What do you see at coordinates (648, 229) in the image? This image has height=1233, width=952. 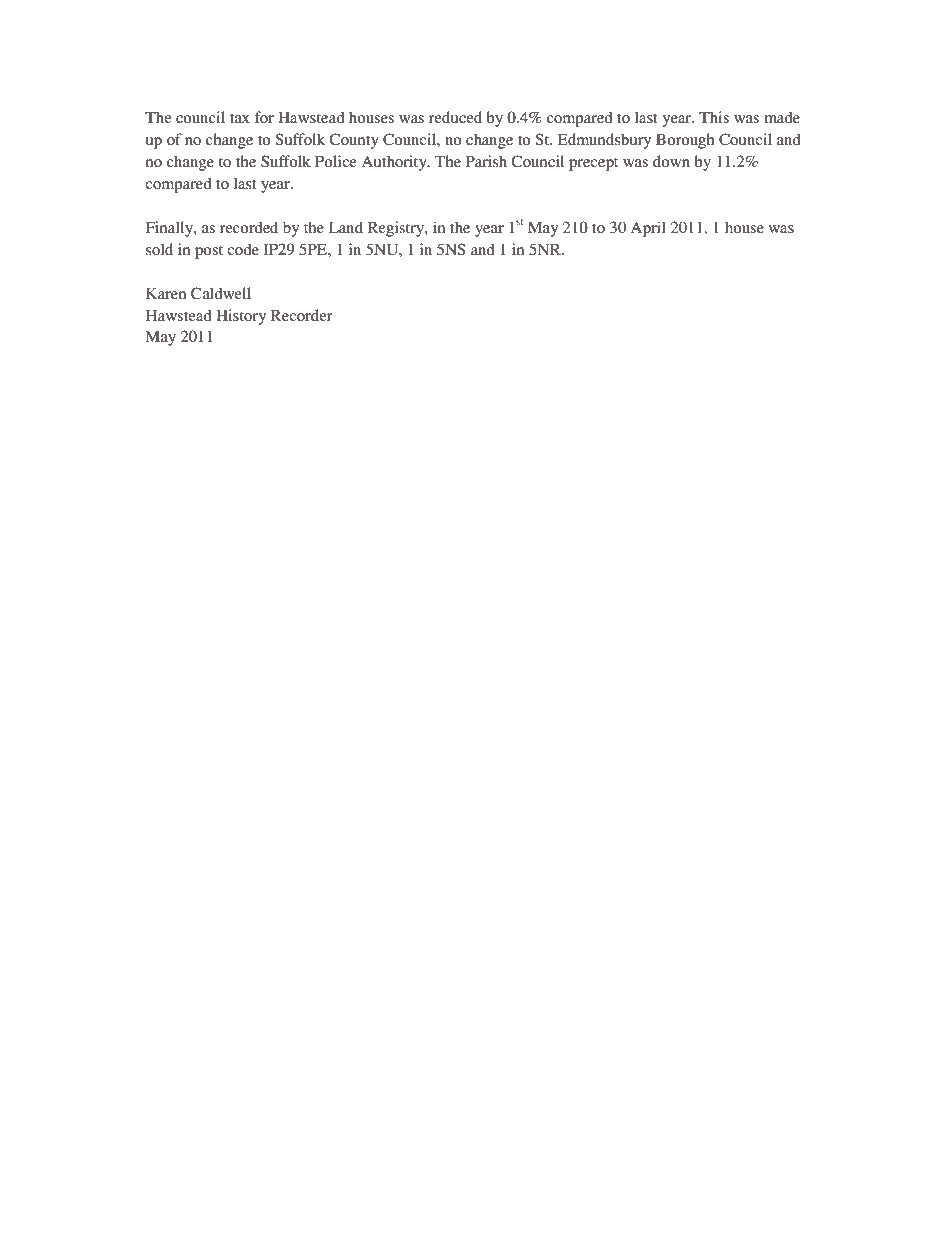 I see `April` at bounding box center [648, 229].
